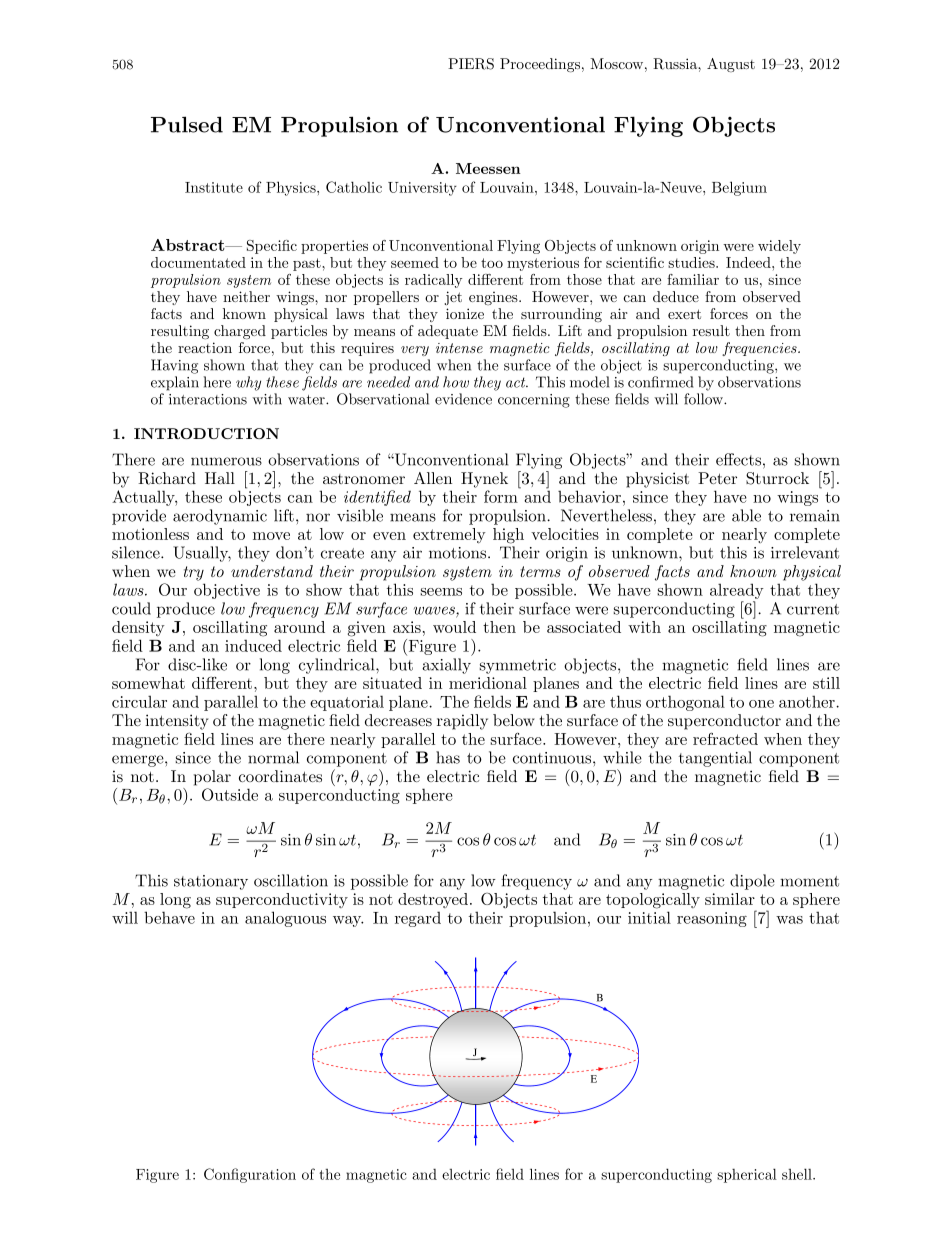  Describe the element at coordinates (749, 262) in the screenshot. I see `Indeed` at that location.
